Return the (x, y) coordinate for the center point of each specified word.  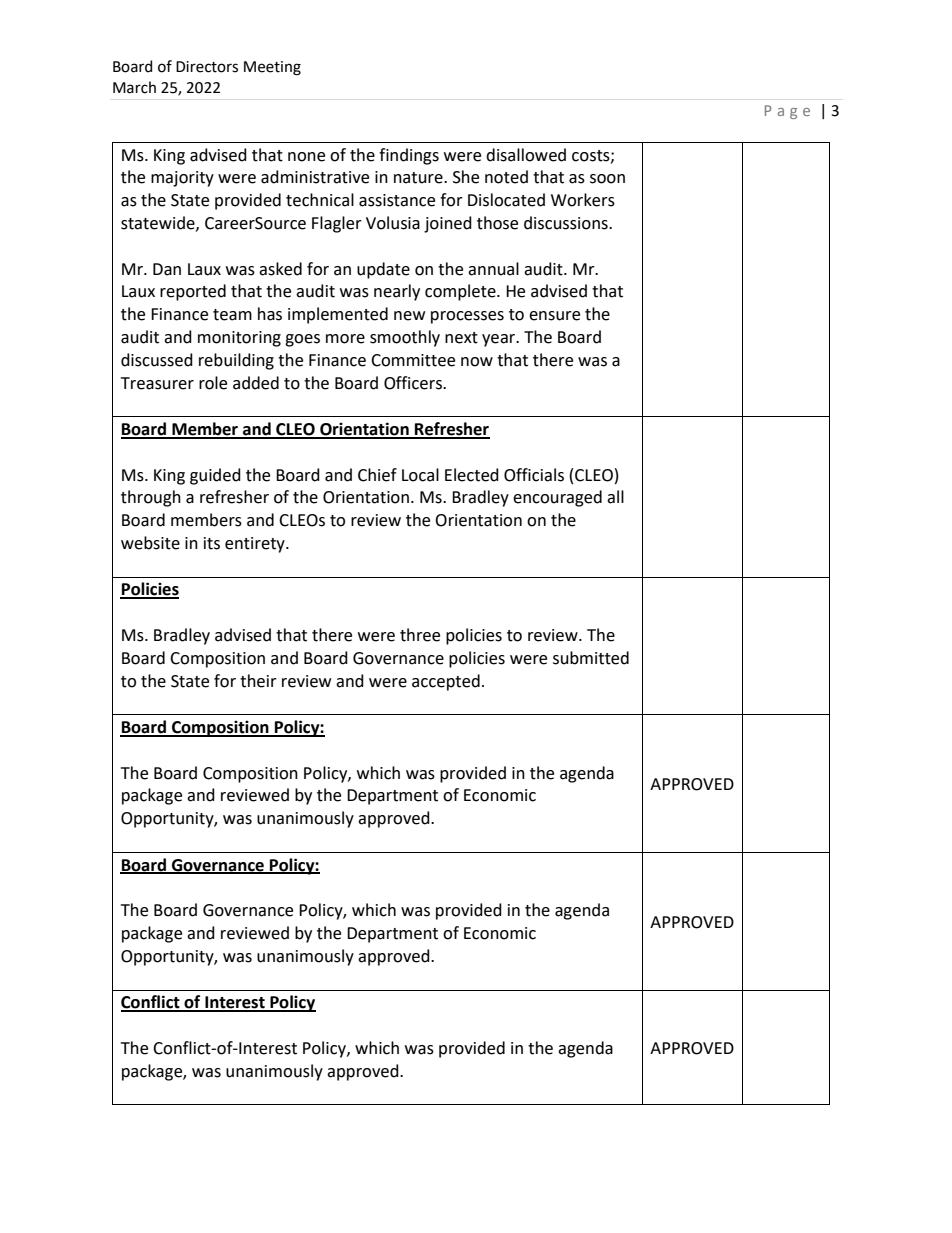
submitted (591, 658)
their (258, 681)
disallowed (526, 155)
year (500, 340)
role (213, 383)
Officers (414, 383)
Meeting (272, 68)
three (420, 635)
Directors (207, 67)
